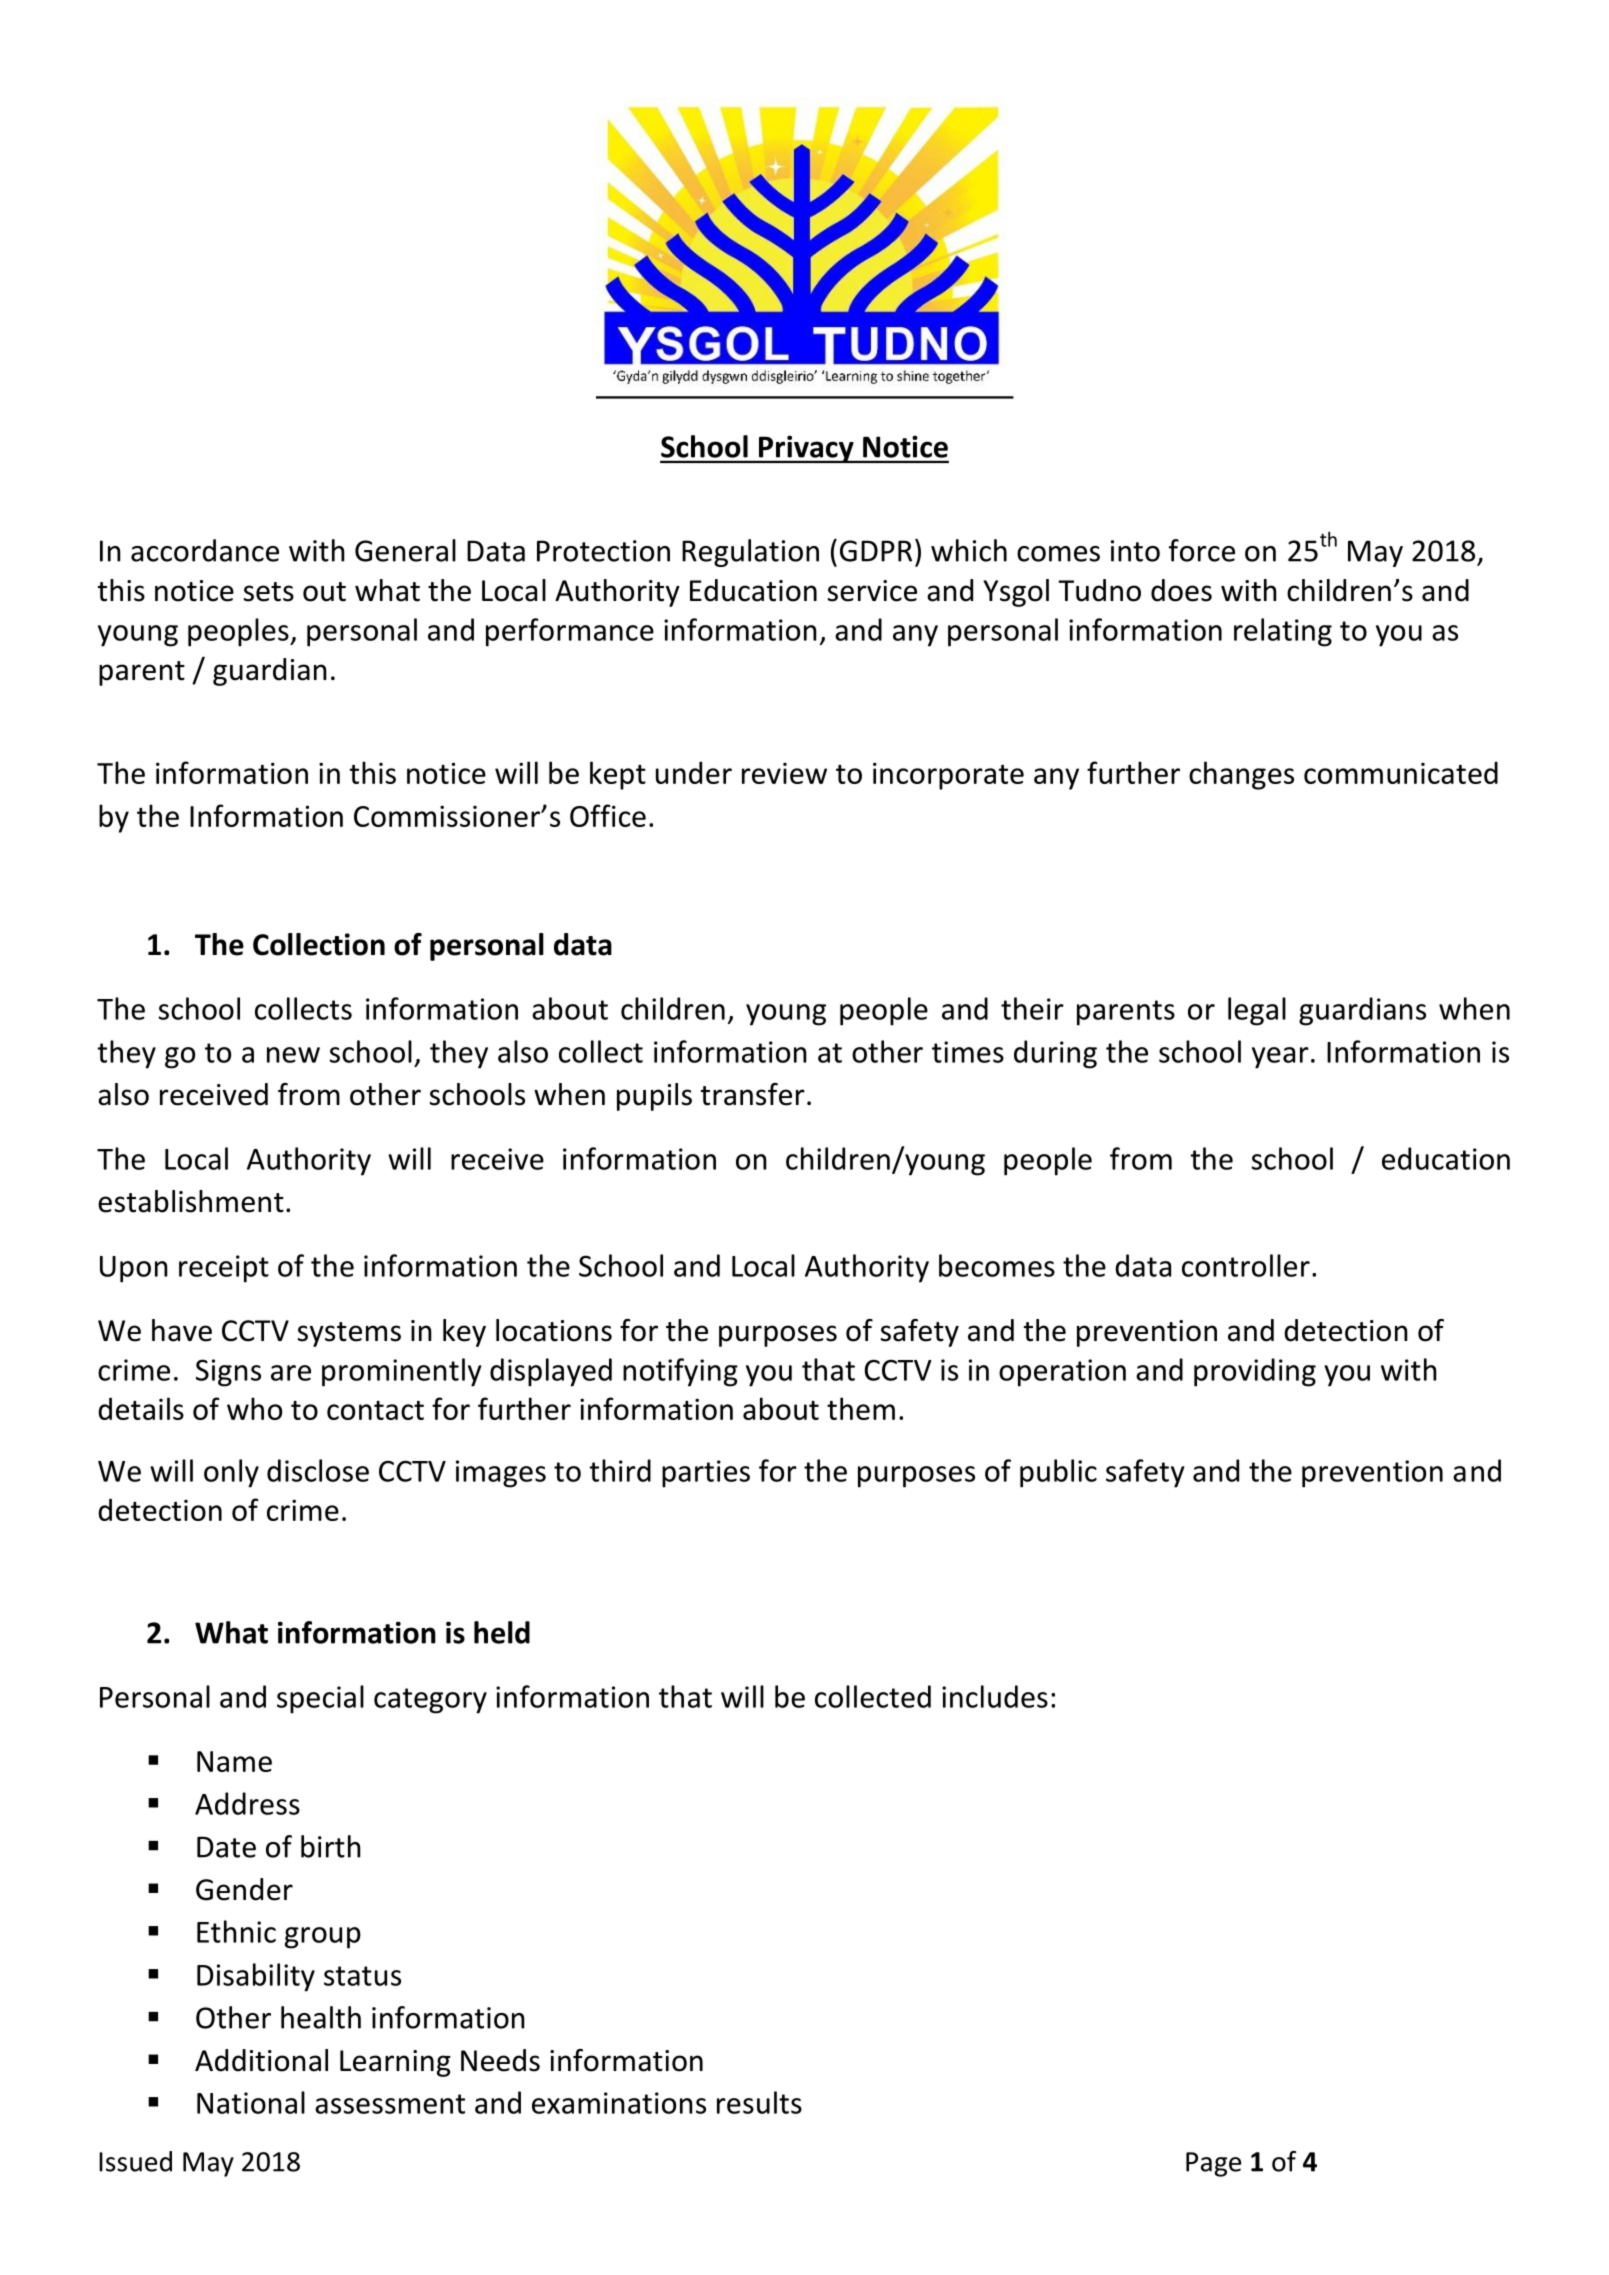 The height and width of the document is (2275, 1609). Describe the element at coordinates (750, 553) in the document. I see `Regulation` at that location.
